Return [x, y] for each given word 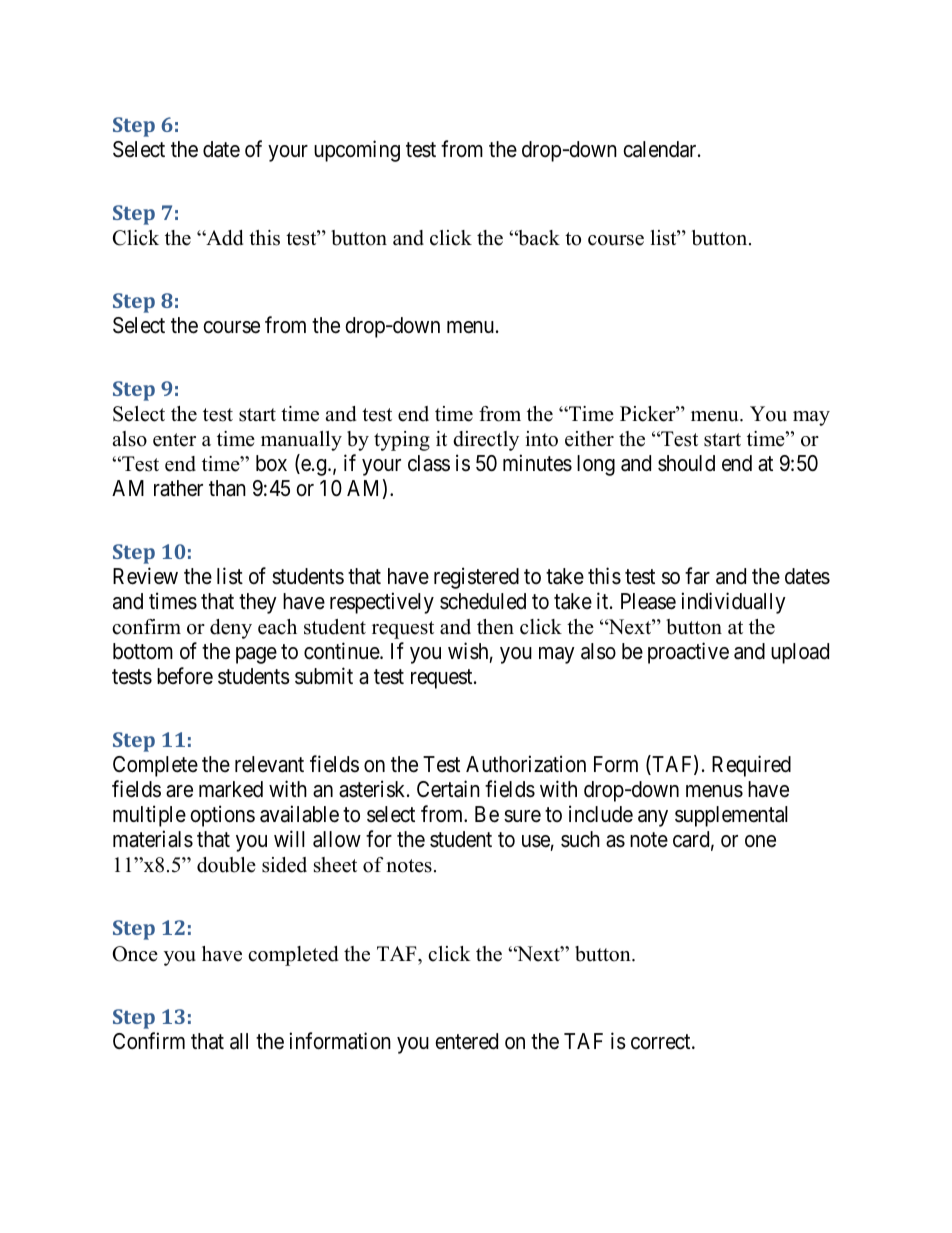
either [589, 439]
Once [135, 954]
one [760, 841]
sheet [335, 865]
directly [486, 441]
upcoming [357, 151]
